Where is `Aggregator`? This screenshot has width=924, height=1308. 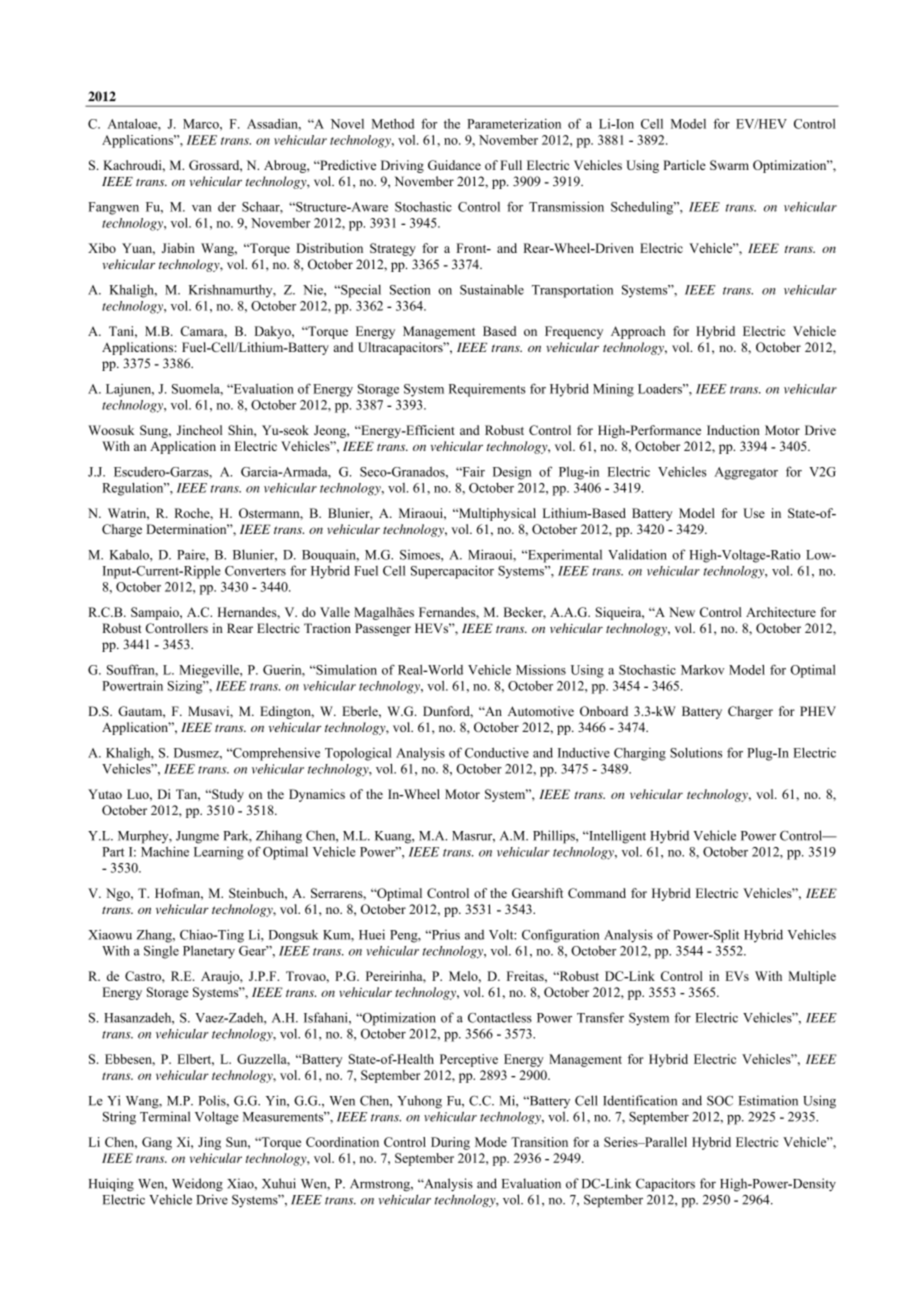
Aggregator is located at coordinates (746, 473).
